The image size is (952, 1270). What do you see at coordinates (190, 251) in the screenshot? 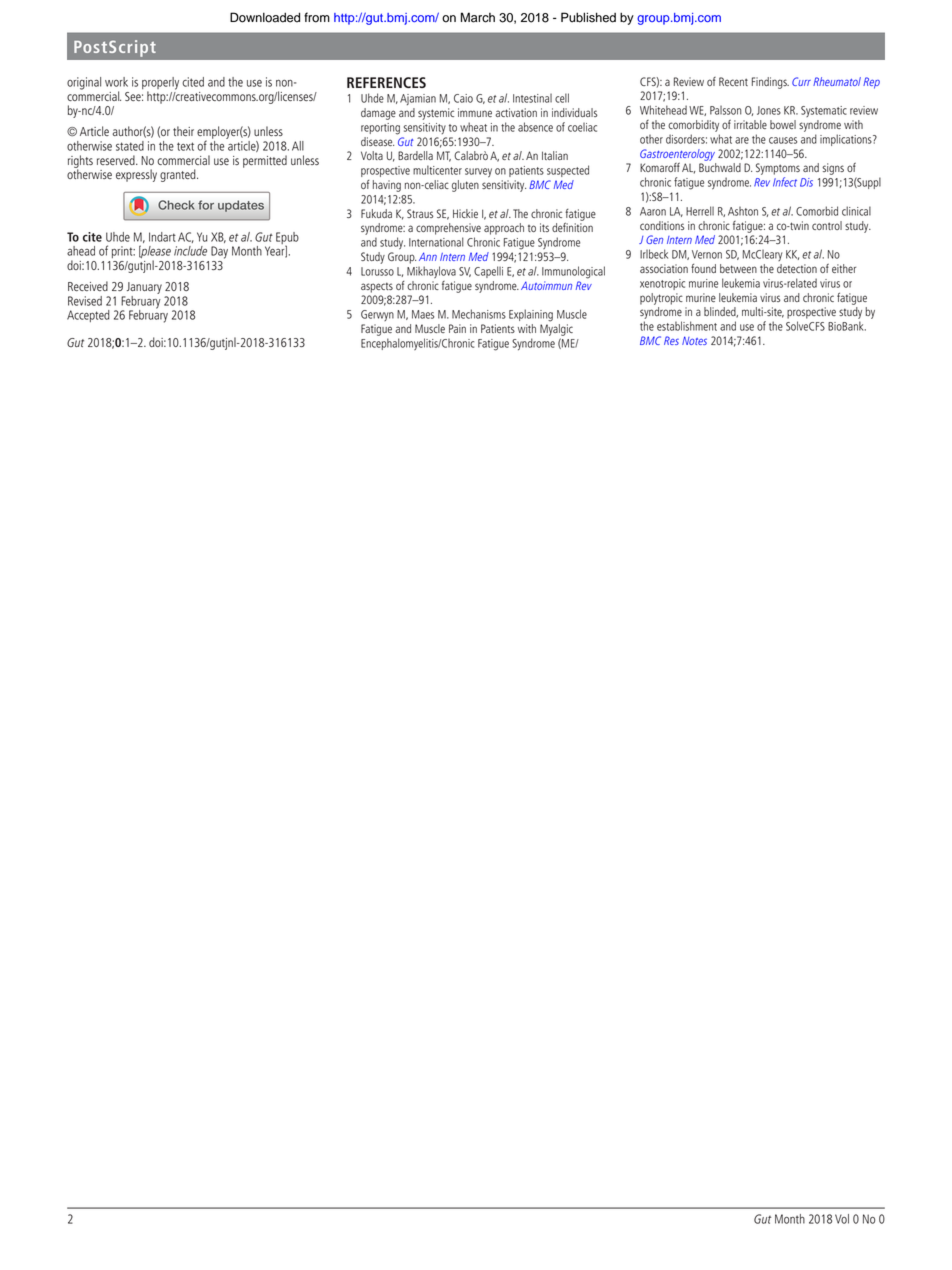
I see `include` at bounding box center [190, 251].
